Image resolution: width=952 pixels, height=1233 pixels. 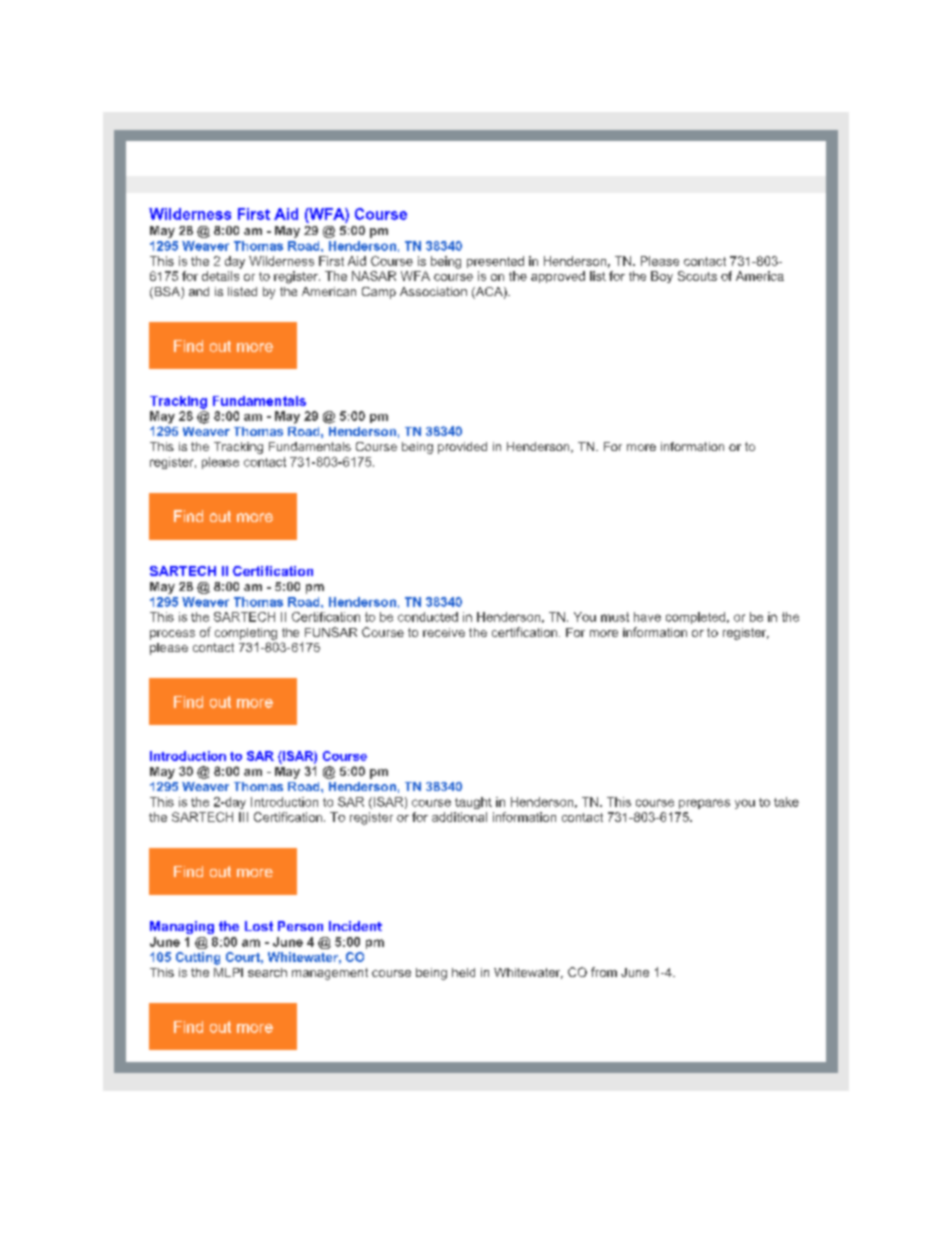 What do you see at coordinates (495, 262) in the screenshot?
I see `presented` at bounding box center [495, 262].
